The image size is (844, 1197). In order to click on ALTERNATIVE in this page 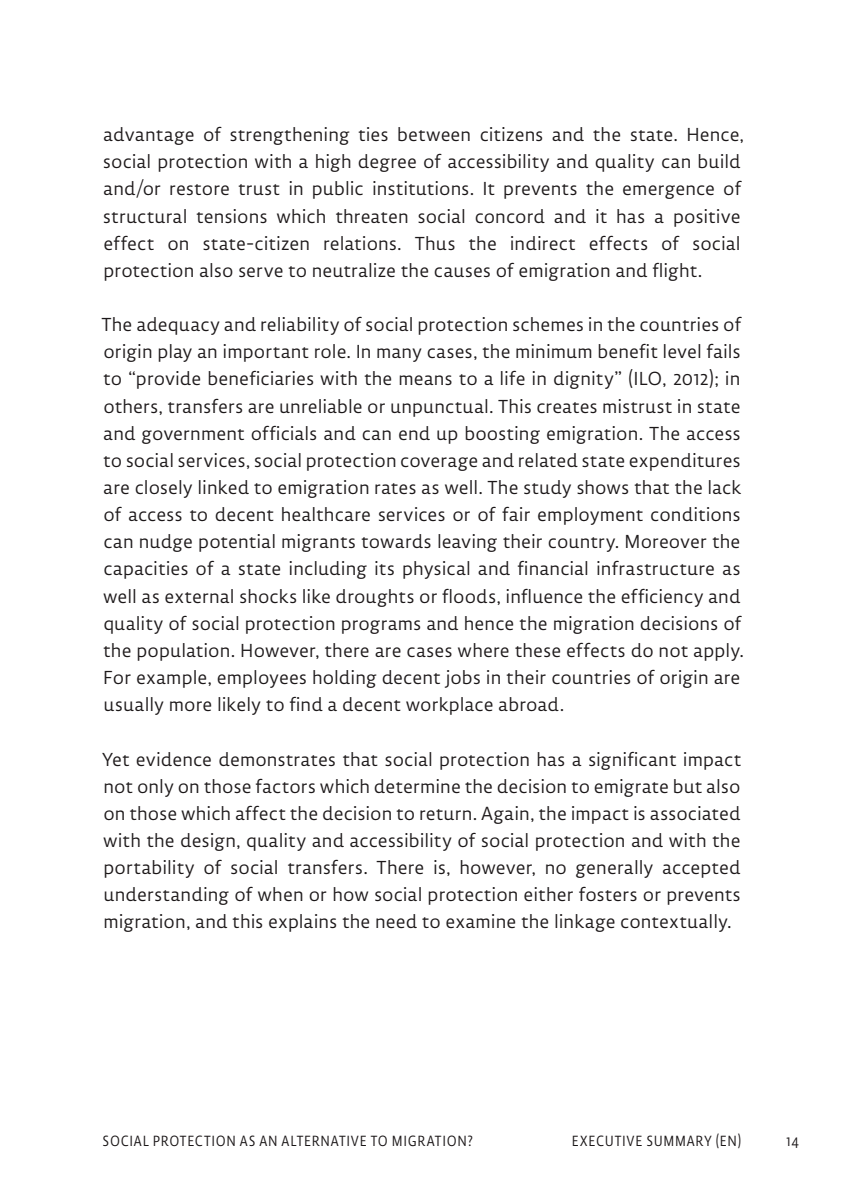, I will do `click(323, 1140)`.
